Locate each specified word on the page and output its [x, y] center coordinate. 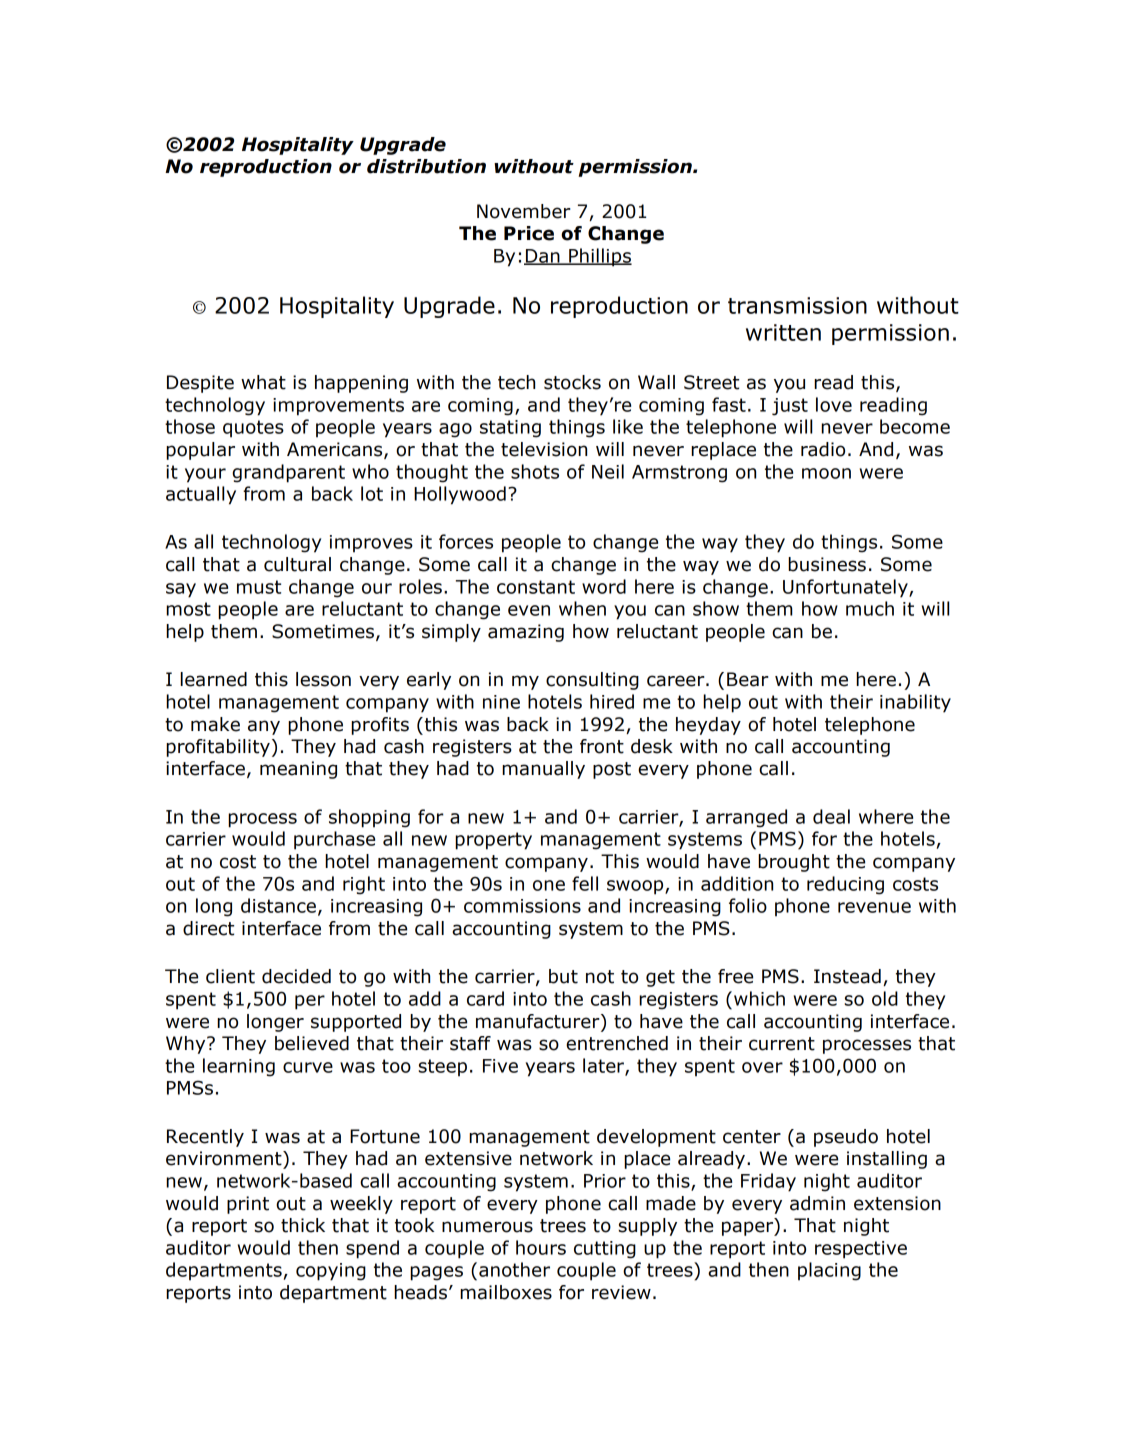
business [827, 564]
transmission [797, 305]
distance [278, 905]
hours [541, 1247]
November [524, 211]
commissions [522, 906]
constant [536, 587]
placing [829, 1271]
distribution [426, 166]
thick [303, 1225]
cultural [297, 564]
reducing [845, 885]
